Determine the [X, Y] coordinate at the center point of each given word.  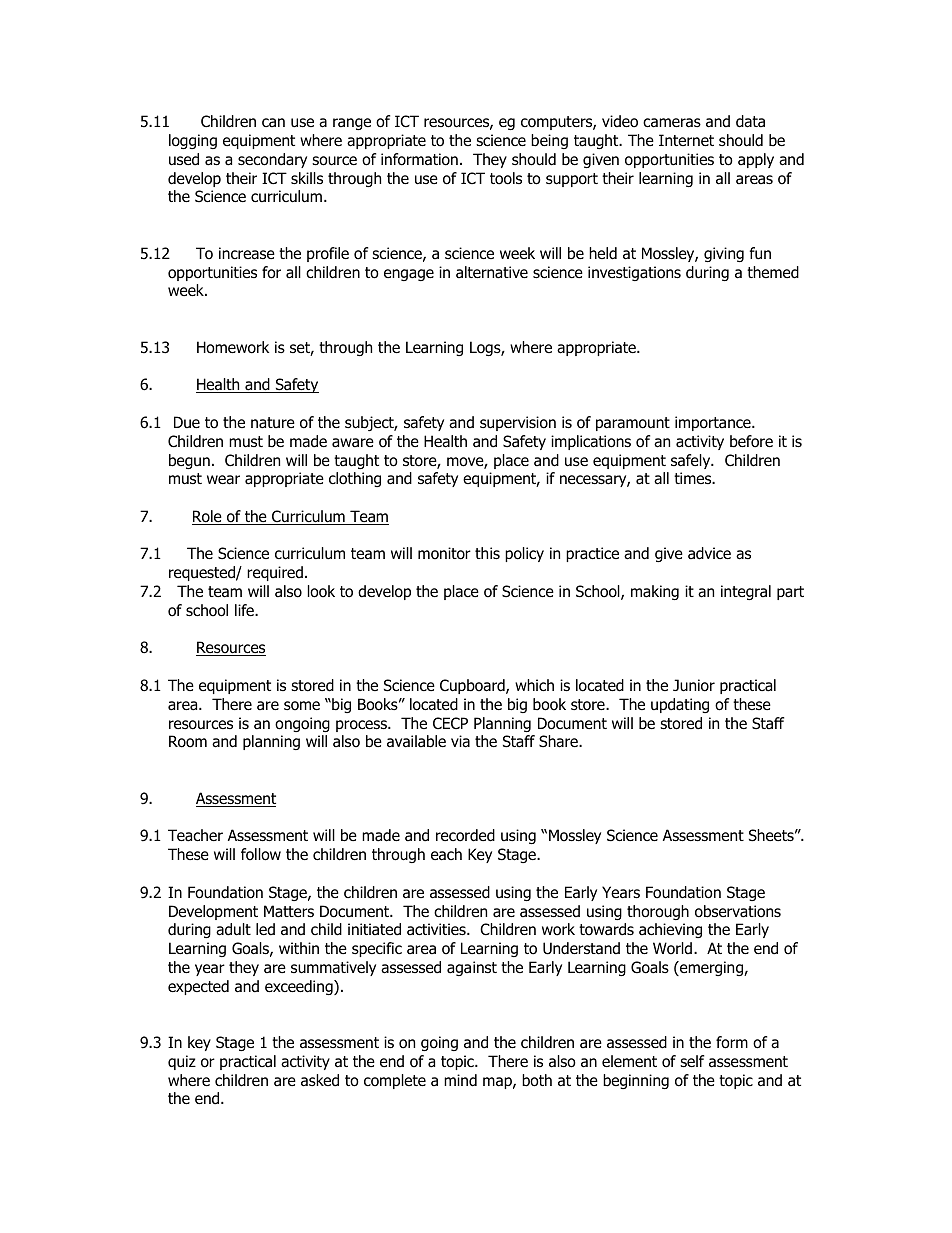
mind [460, 1080]
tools [506, 178]
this [487, 553]
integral [746, 592]
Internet [686, 140]
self [692, 1061]
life [245, 610]
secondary [272, 160]
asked [320, 1080]
